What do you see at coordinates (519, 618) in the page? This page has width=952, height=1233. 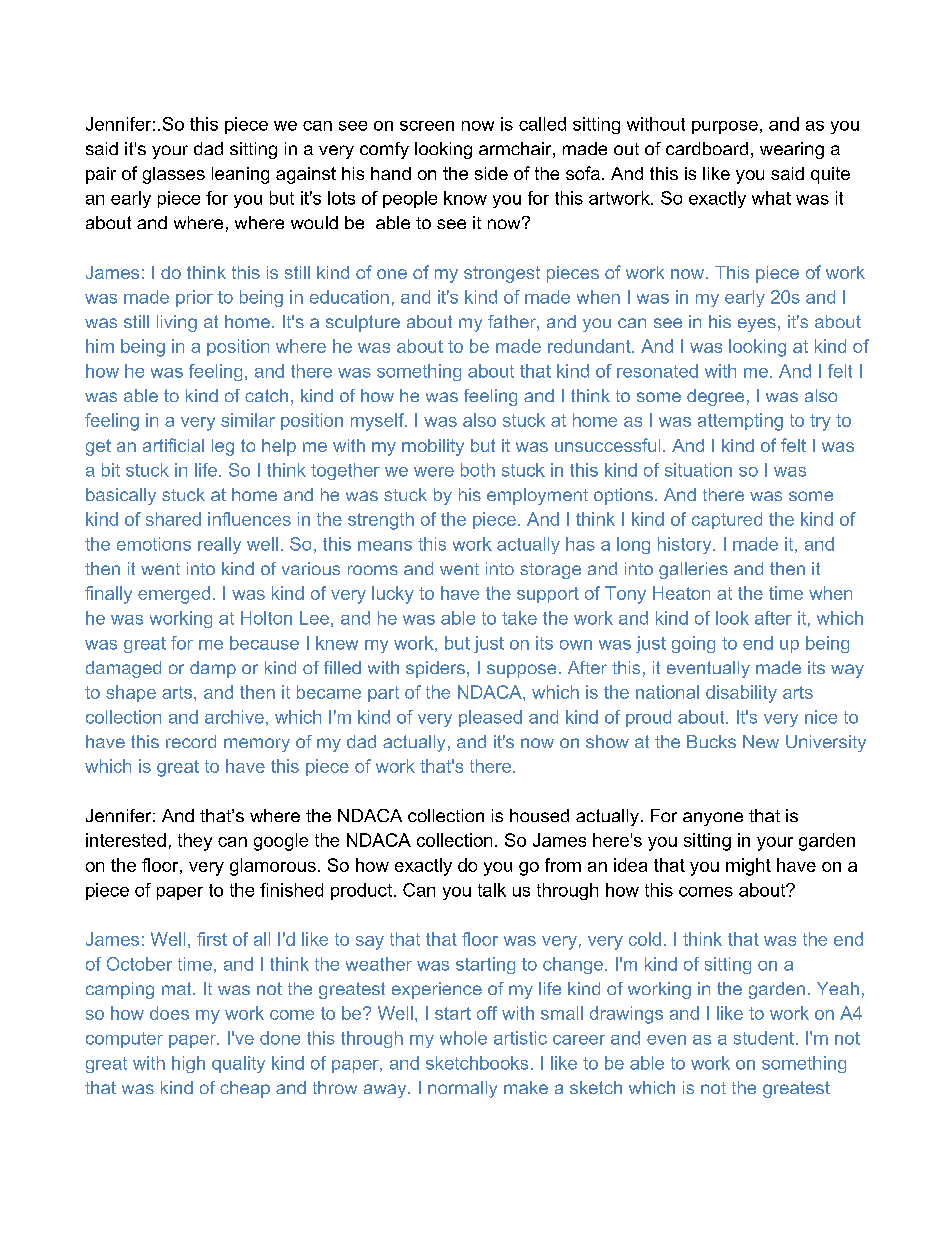 I see `take` at bounding box center [519, 618].
